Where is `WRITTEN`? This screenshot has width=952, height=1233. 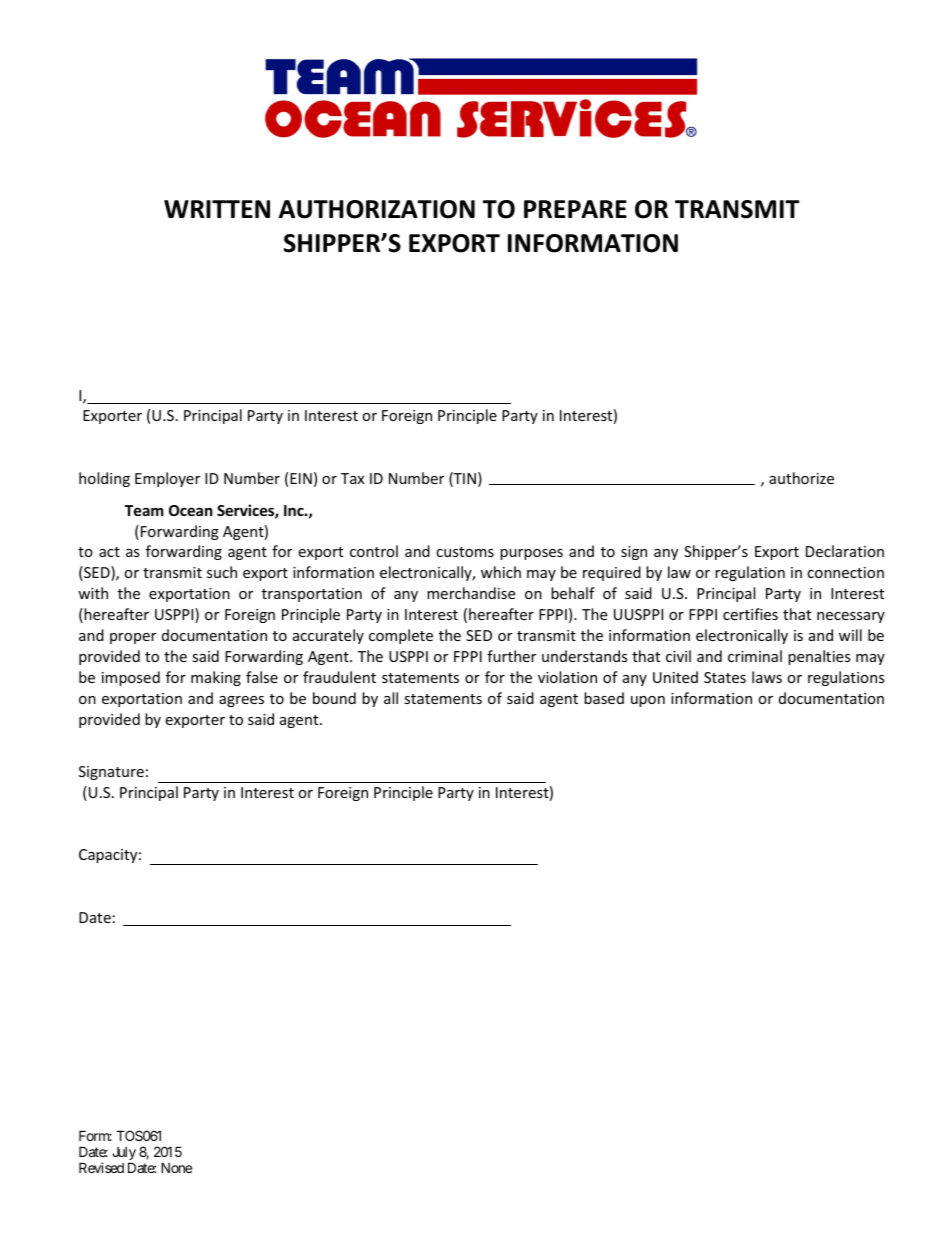 WRITTEN is located at coordinates (217, 209).
